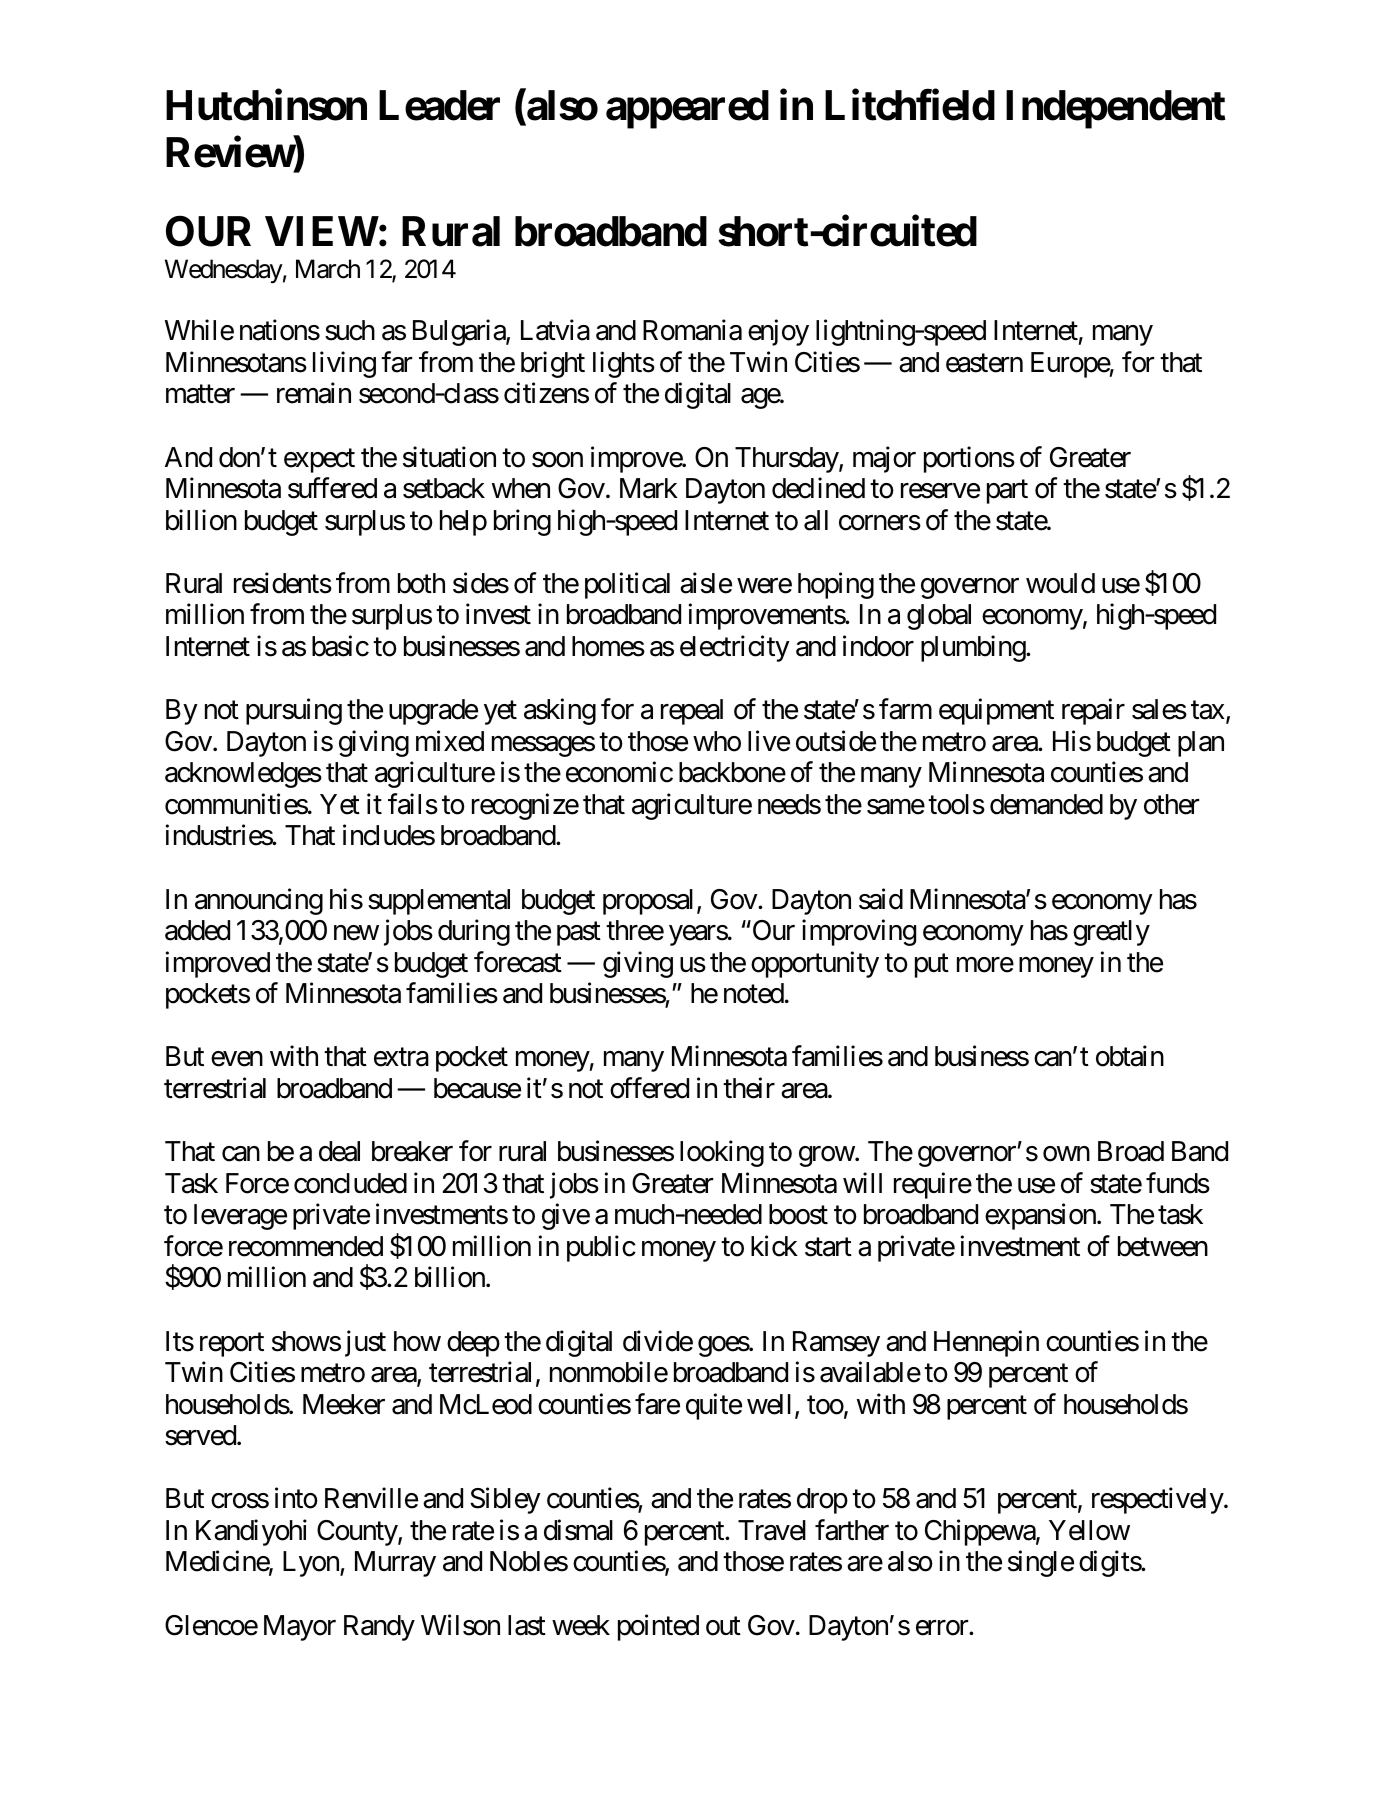 The image size is (1396, 1806). What do you see at coordinates (312, 1564) in the screenshot?
I see `Lyon` at bounding box center [312, 1564].
